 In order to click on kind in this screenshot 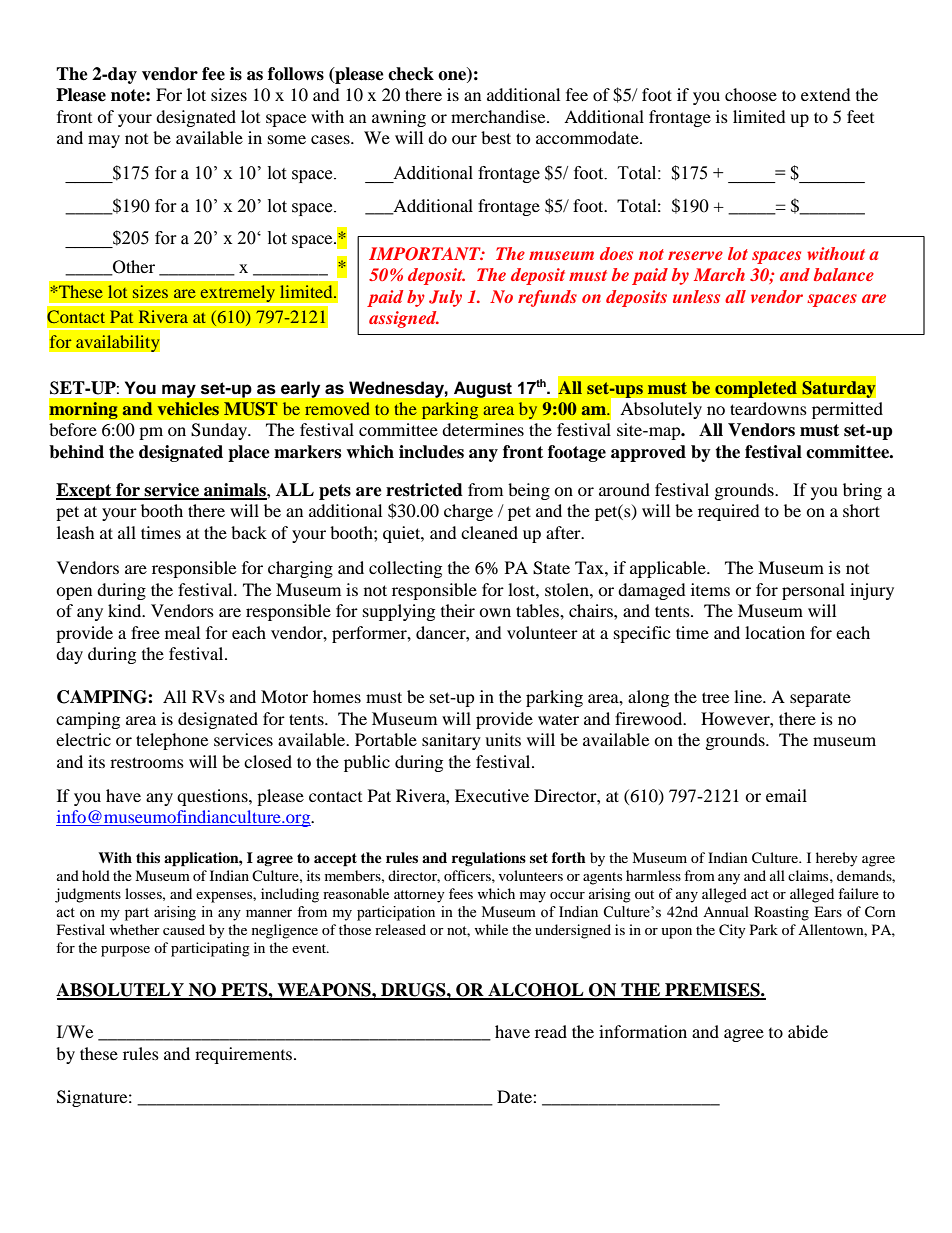, I will do `click(126, 610)`.
